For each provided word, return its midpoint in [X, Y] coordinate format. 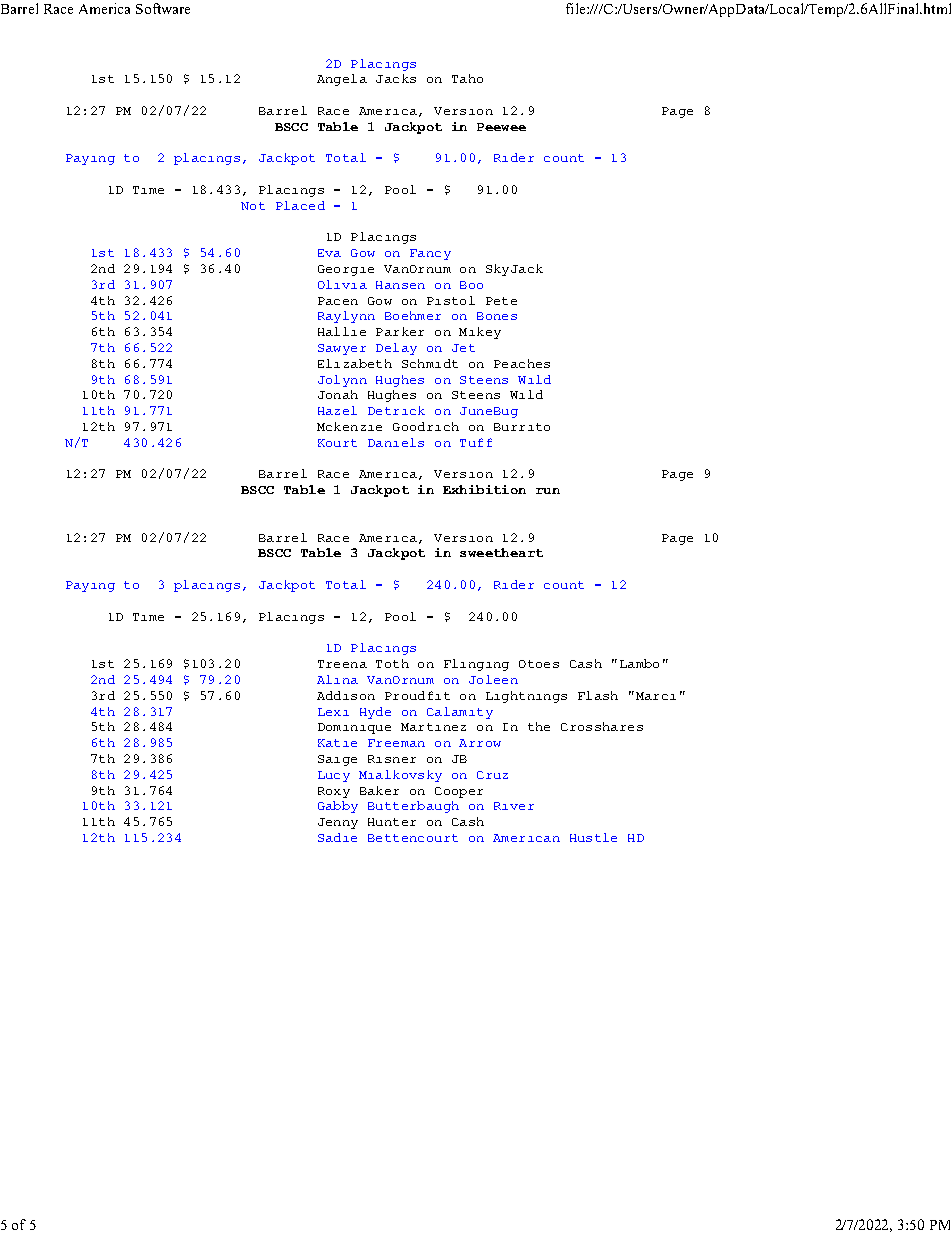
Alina [337, 679]
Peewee [501, 127]
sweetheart [501, 552]
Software [163, 8]
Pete [501, 301]
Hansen [400, 285]
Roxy [334, 792]
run [548, 491]
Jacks [396, 78]
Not [253, 206]
